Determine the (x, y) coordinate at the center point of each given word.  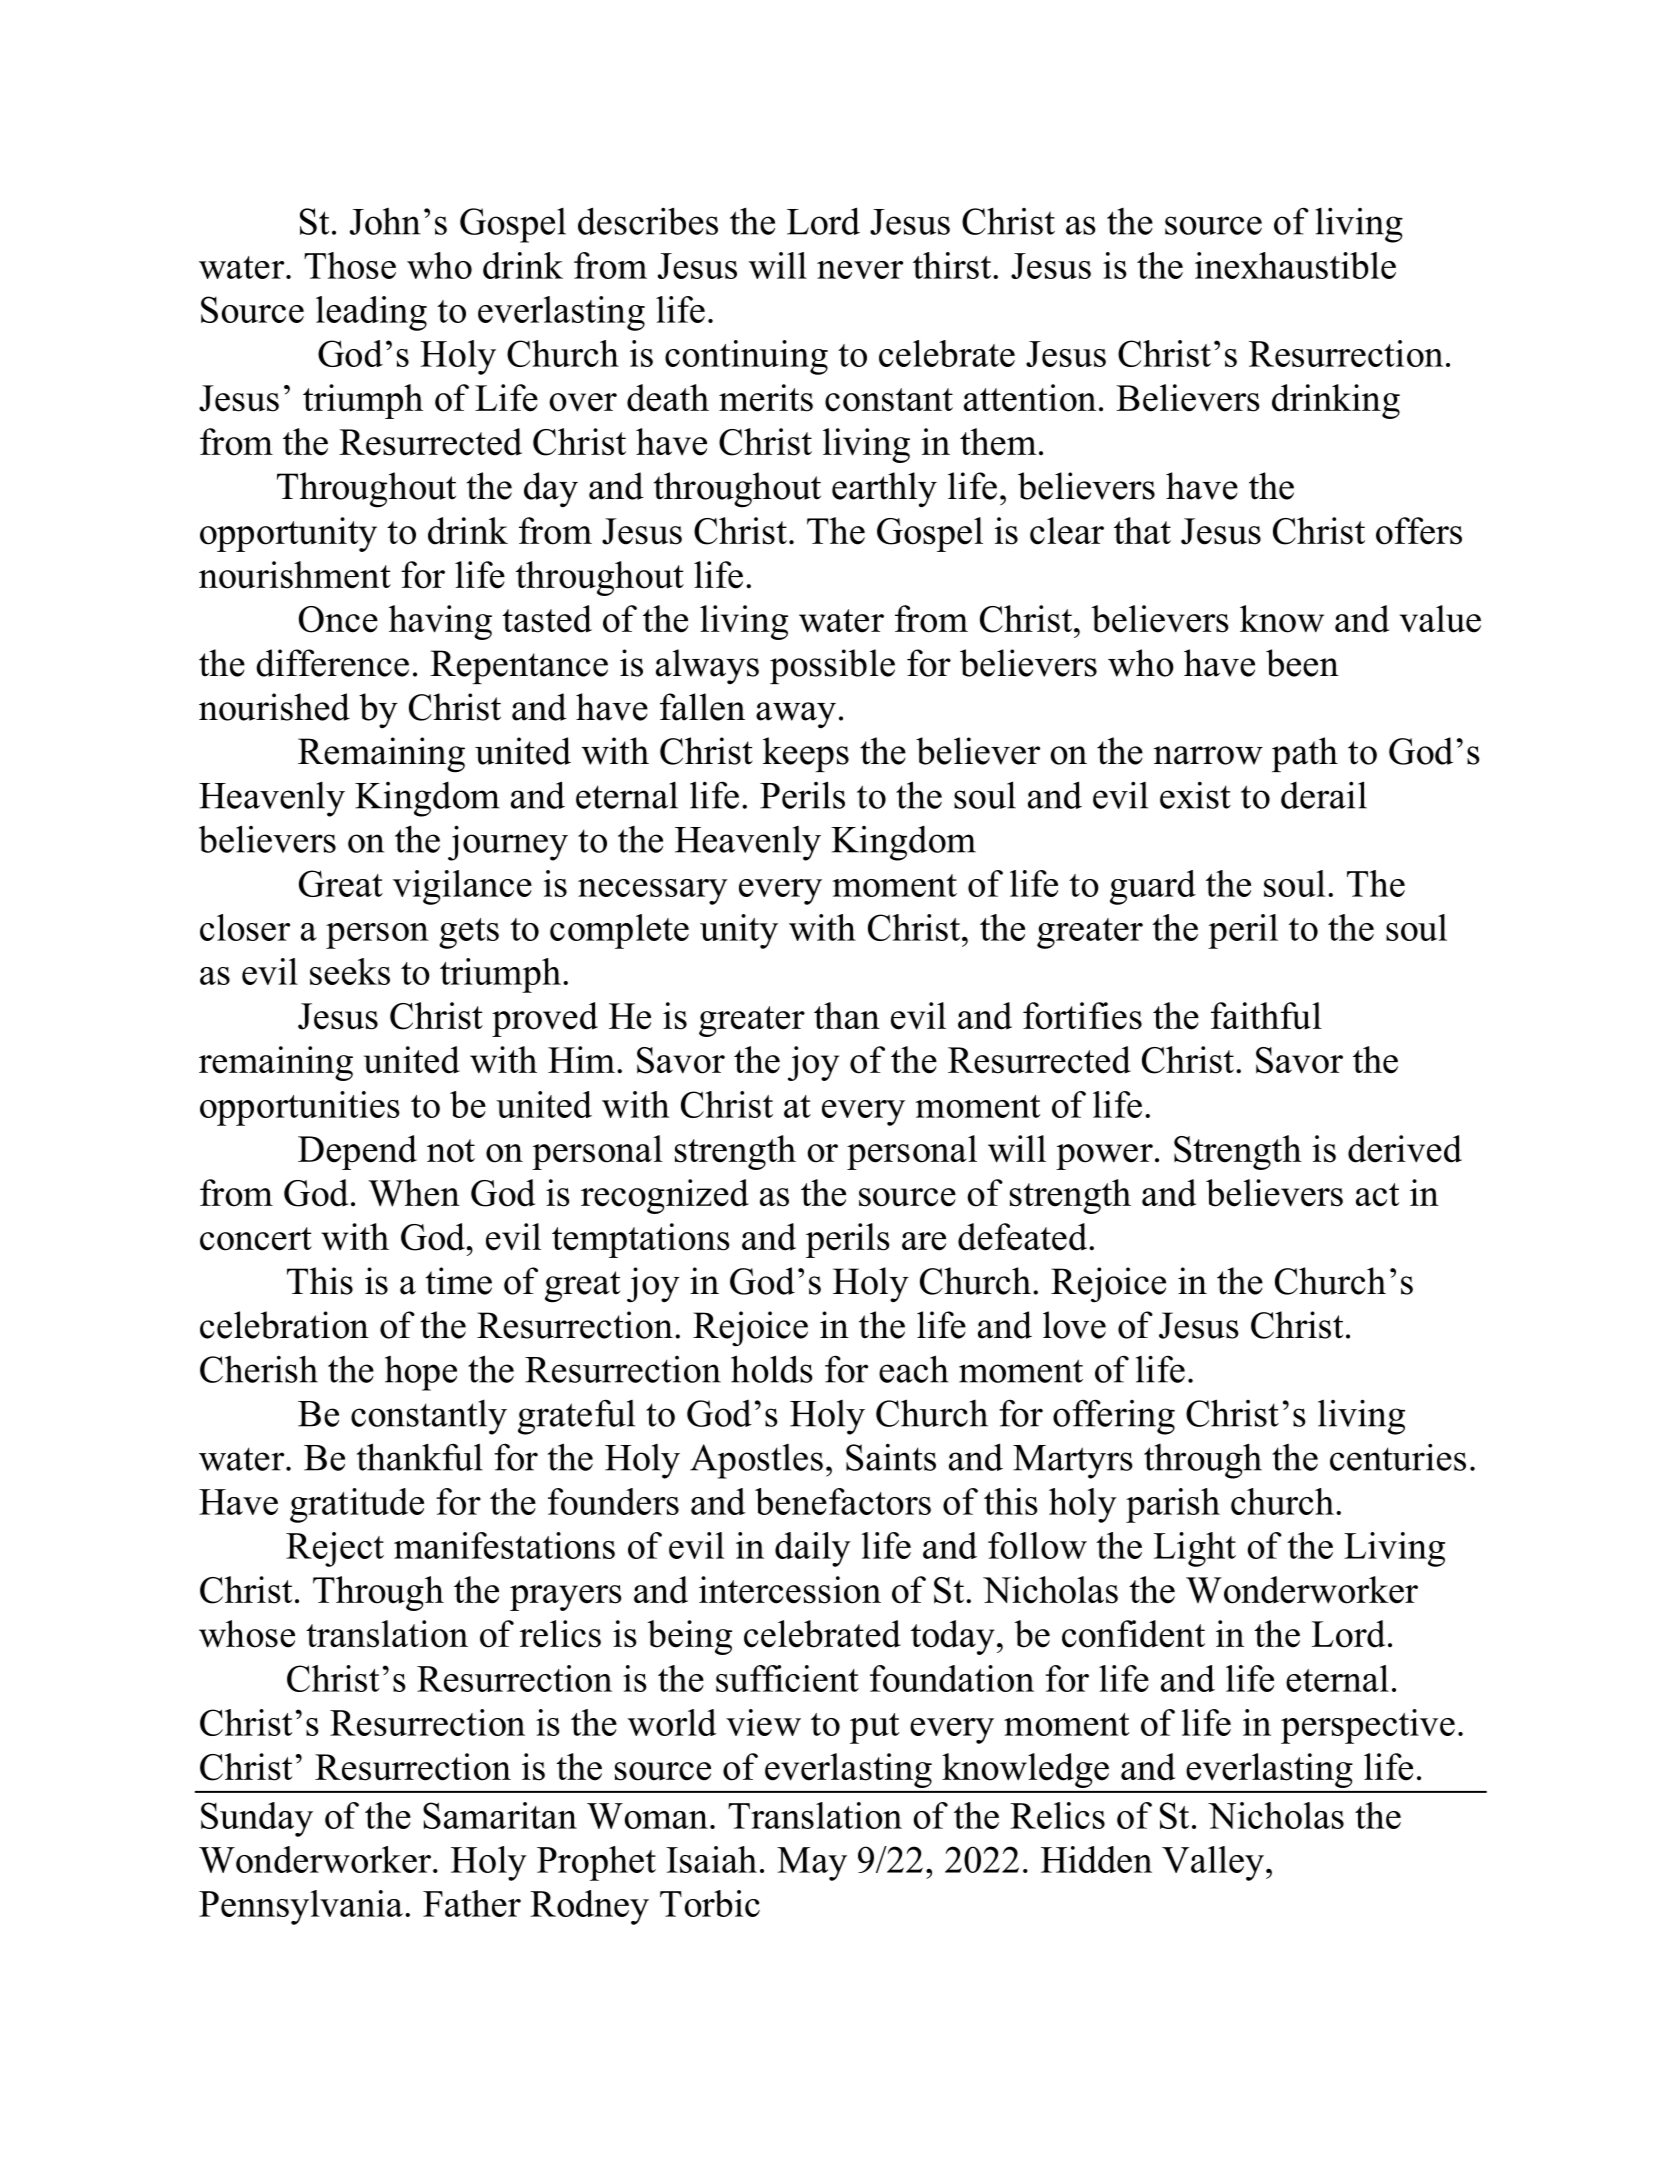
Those (350, 265)
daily (813, 1549)
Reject (335, 1549)
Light (1195, 1549)
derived (1405, 1149)
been (1302, 663)
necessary (653, 892)
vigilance (462, 887)
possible (832, 666)
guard (1153, 887)
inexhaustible (1295, 265)
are (924, 1241)
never (860, 270)
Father (472, 1903)
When (414, 1193)
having (440, 622)
